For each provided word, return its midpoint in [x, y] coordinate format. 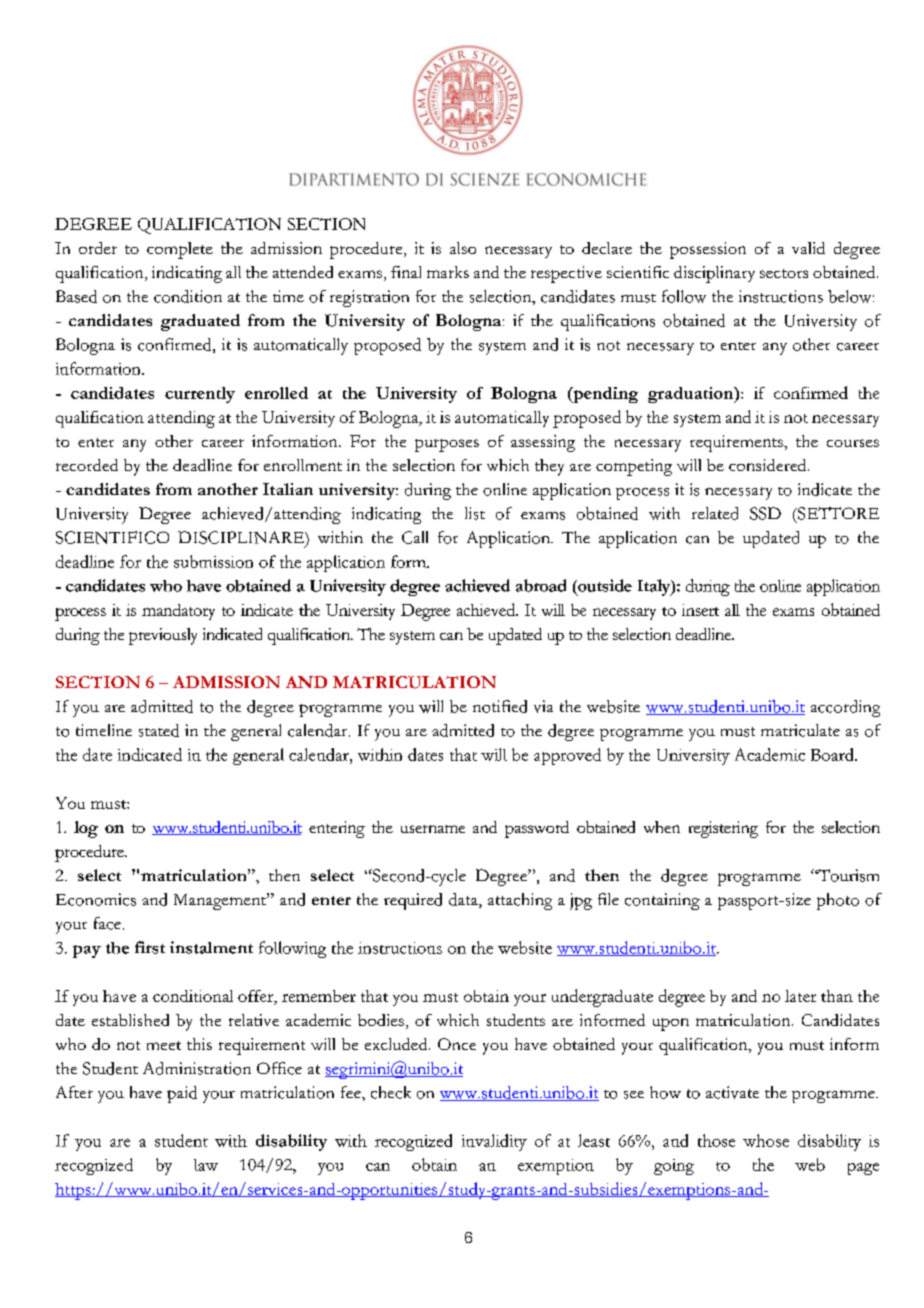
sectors [784, 273]
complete [180, 250]
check [391, 1092]
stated [159, 730]
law [206, 1165]
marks [448, 272]
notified [500, 706]
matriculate [800, 730]
